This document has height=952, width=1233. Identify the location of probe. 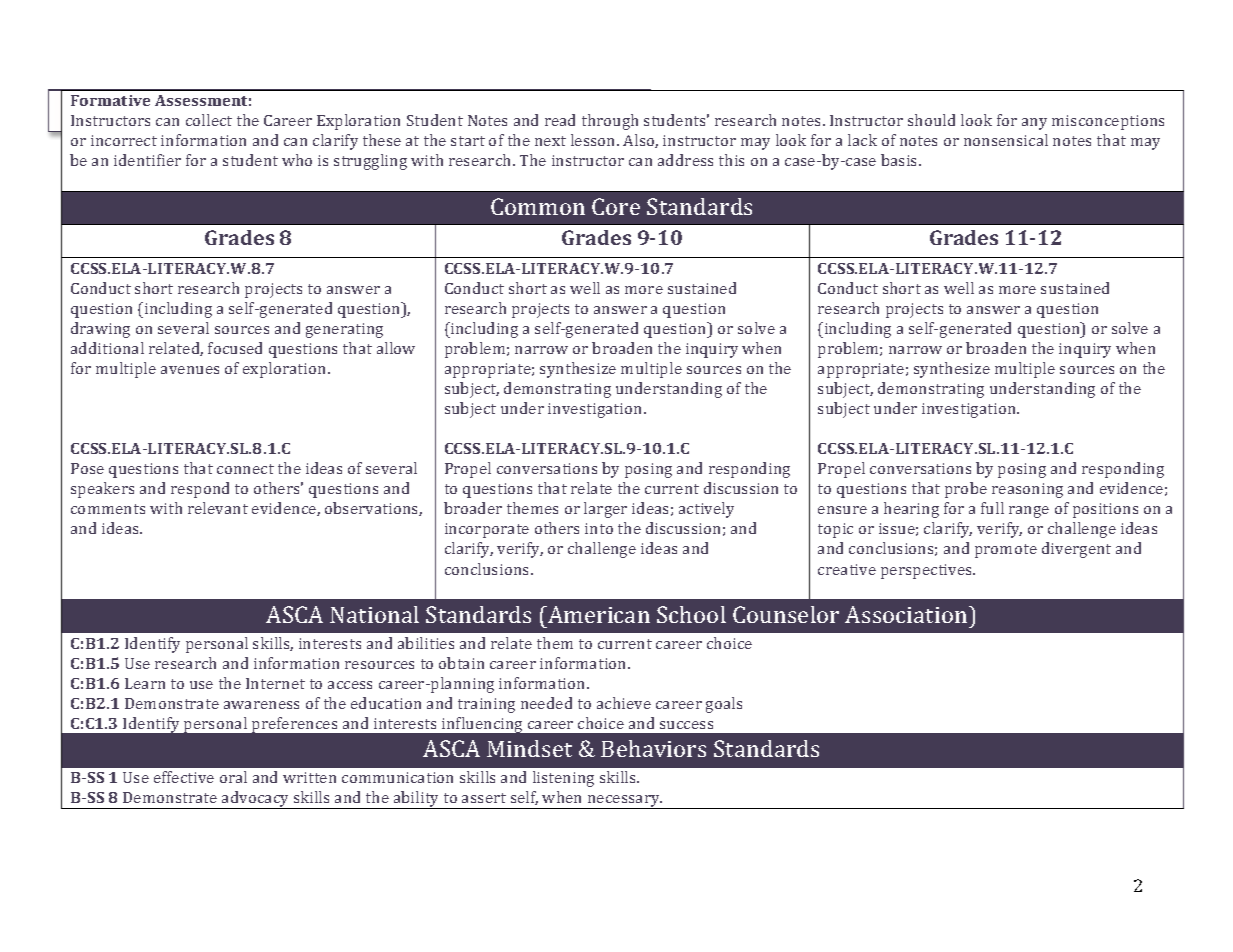
(966, 490).
